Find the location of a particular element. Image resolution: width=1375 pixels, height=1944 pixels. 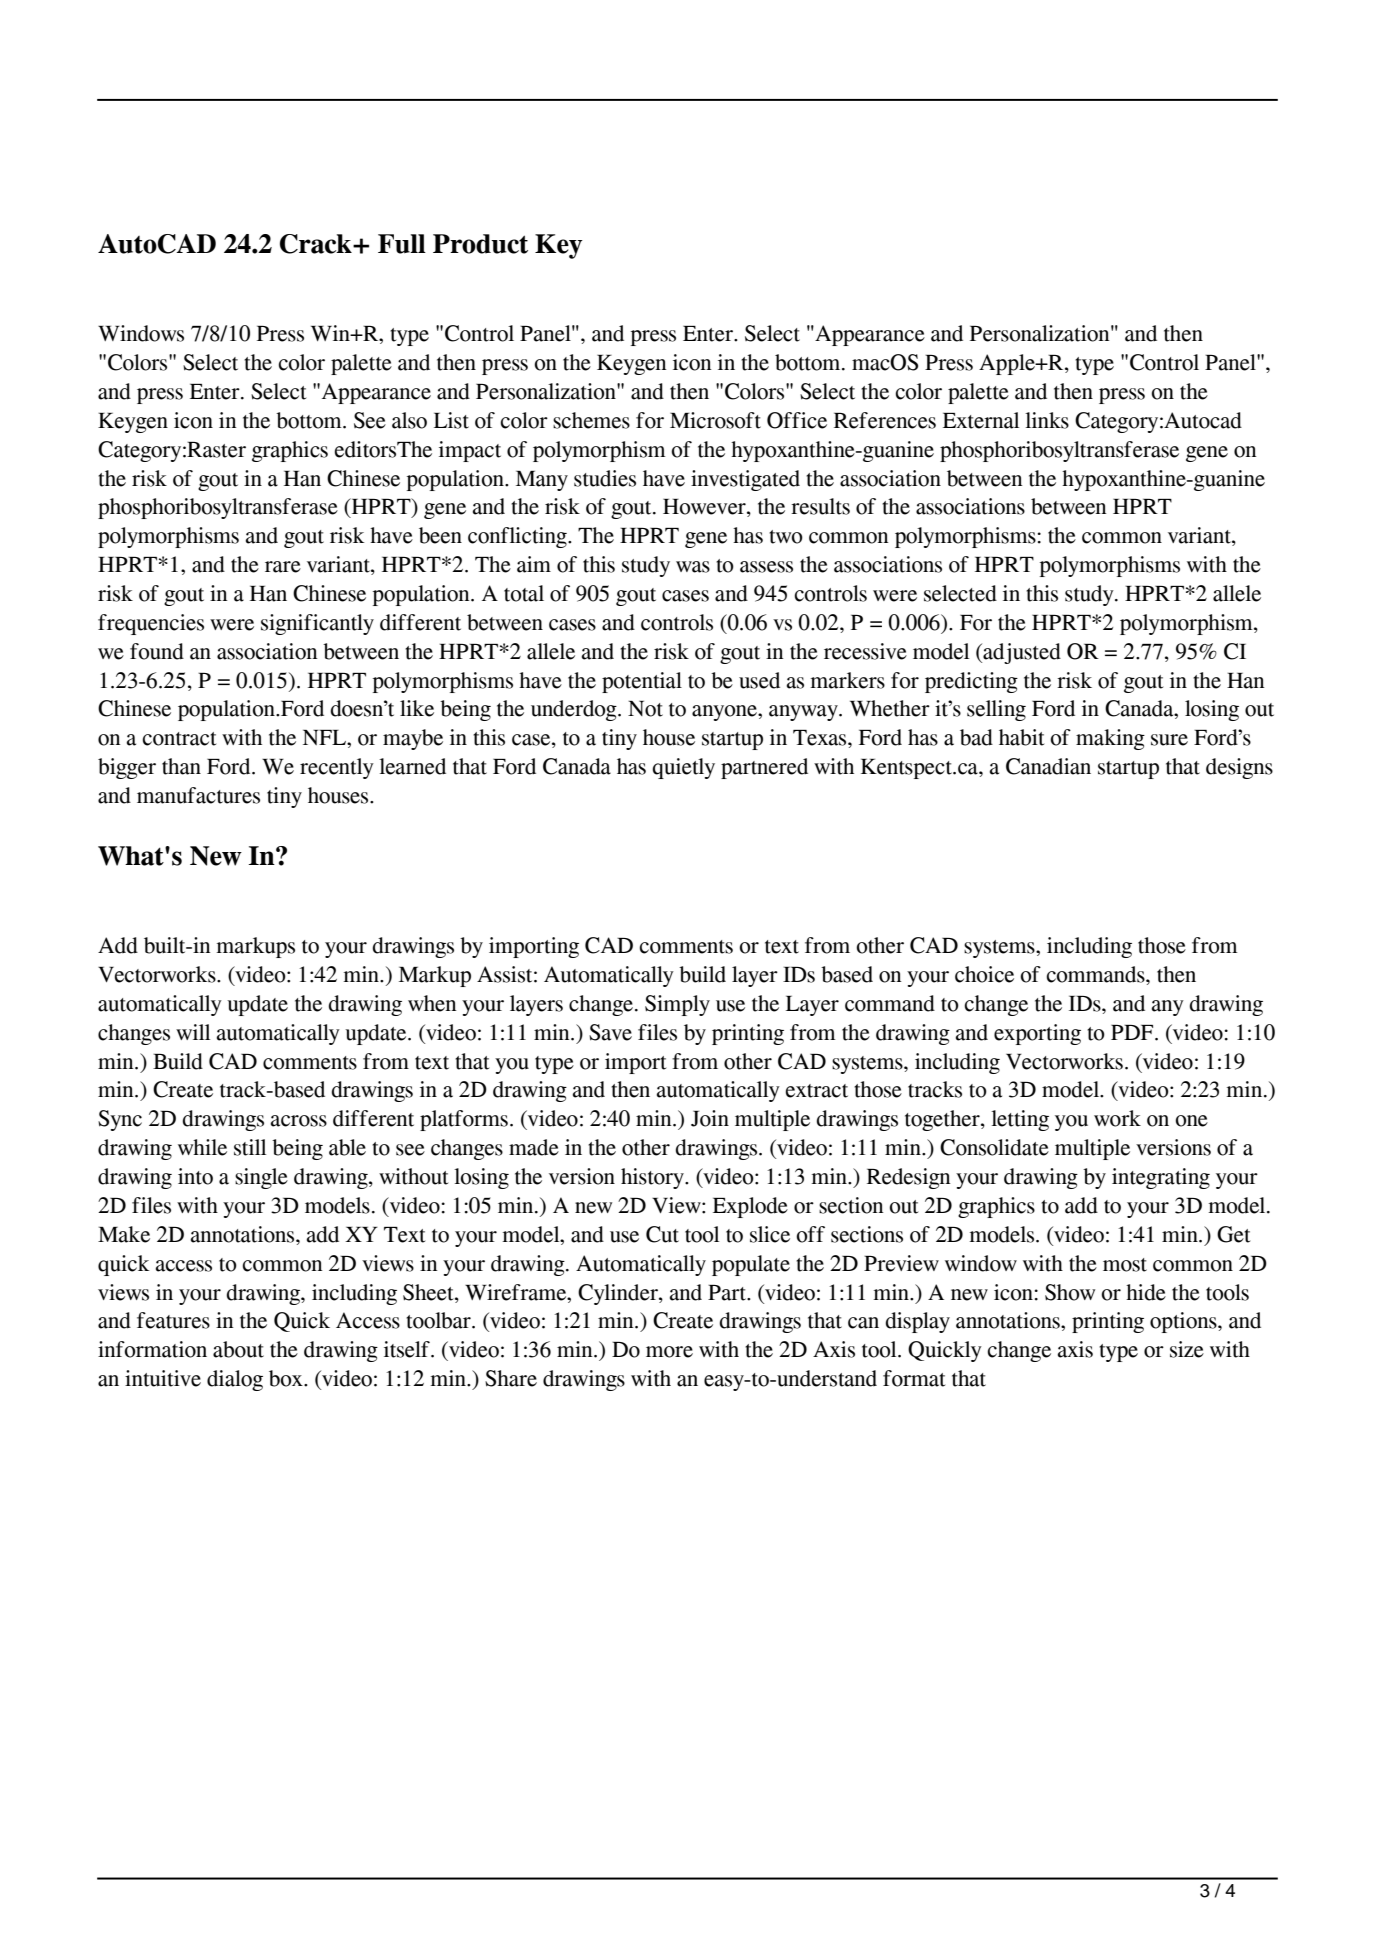

links is located at coordinates (1047, 420).
